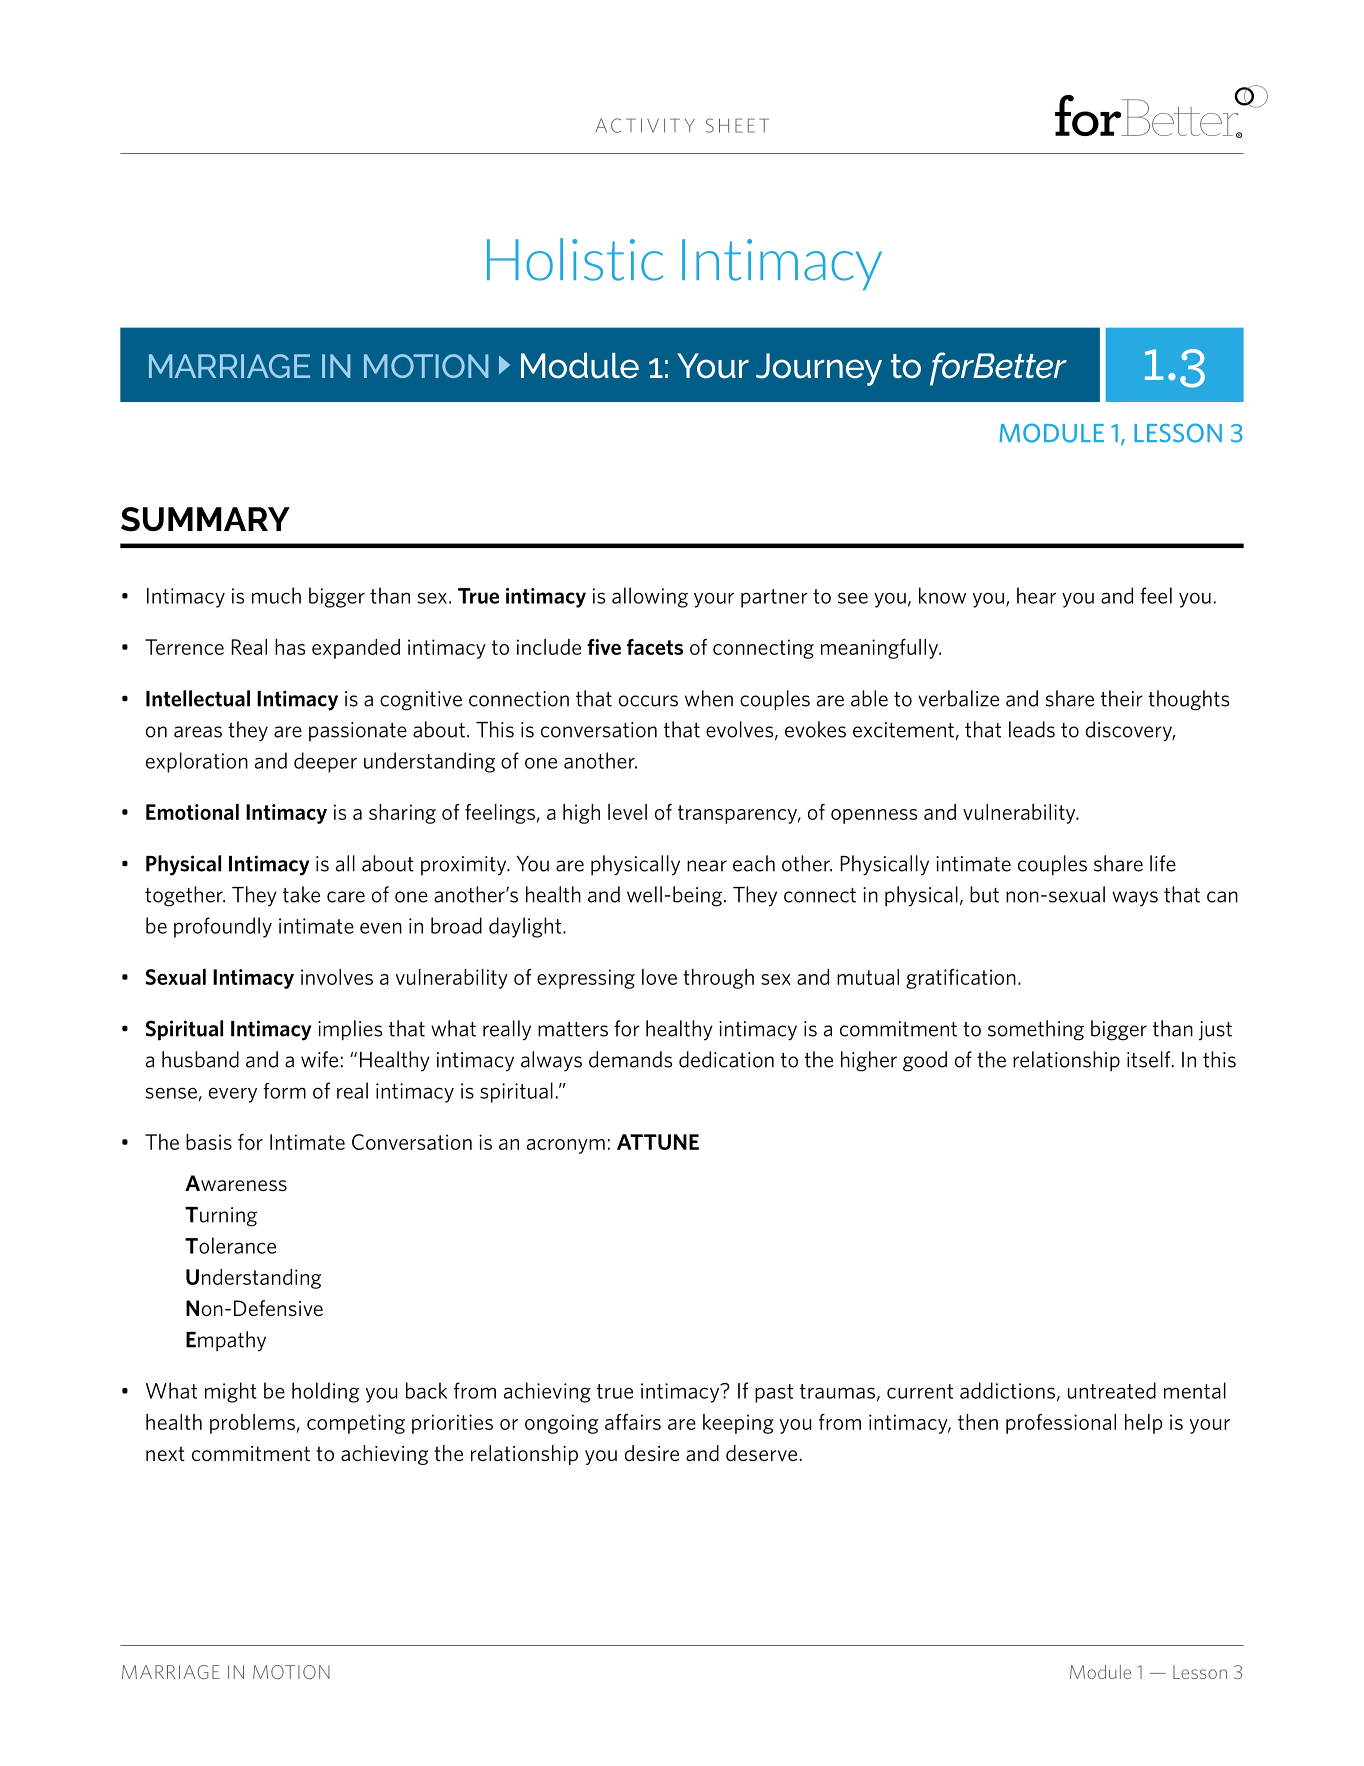 The height and width of the document is (1766, 1364). What do you see at coordinates (1061, 1424) in the document?
I see `professional` at bounding box center [1061, 1424].
